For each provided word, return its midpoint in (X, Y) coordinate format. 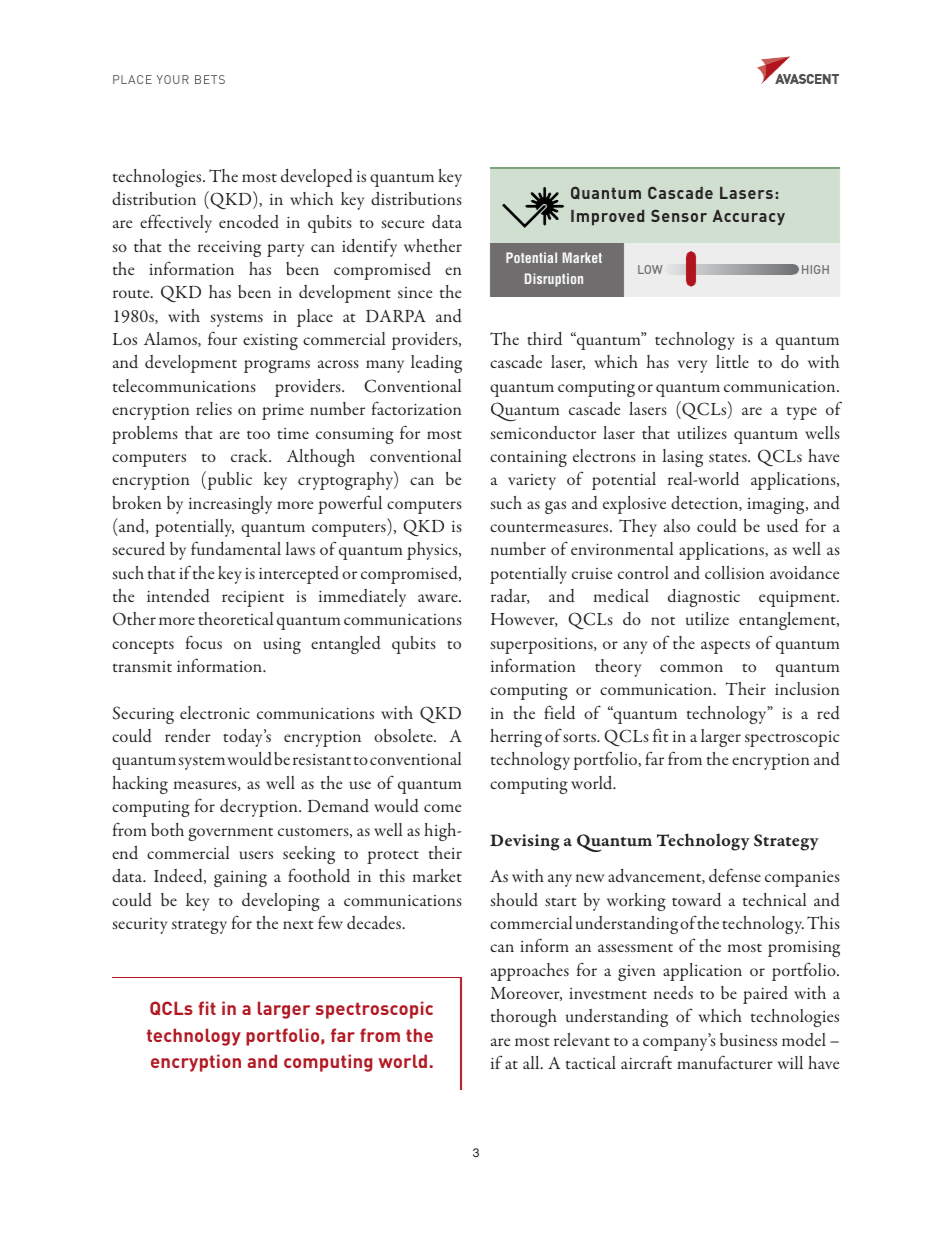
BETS (210, 79)
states (729, 457)
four (222, 338)
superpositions (542, 645)
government (230, 834)
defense (735, 875)
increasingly (230, 505)
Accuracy (749, 217)
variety (532, 482)
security (139, 926)
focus (204, 642)
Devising (524, 842)
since (415, 292)
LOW (650, 269)
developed (317, 178)
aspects (725, 647)
